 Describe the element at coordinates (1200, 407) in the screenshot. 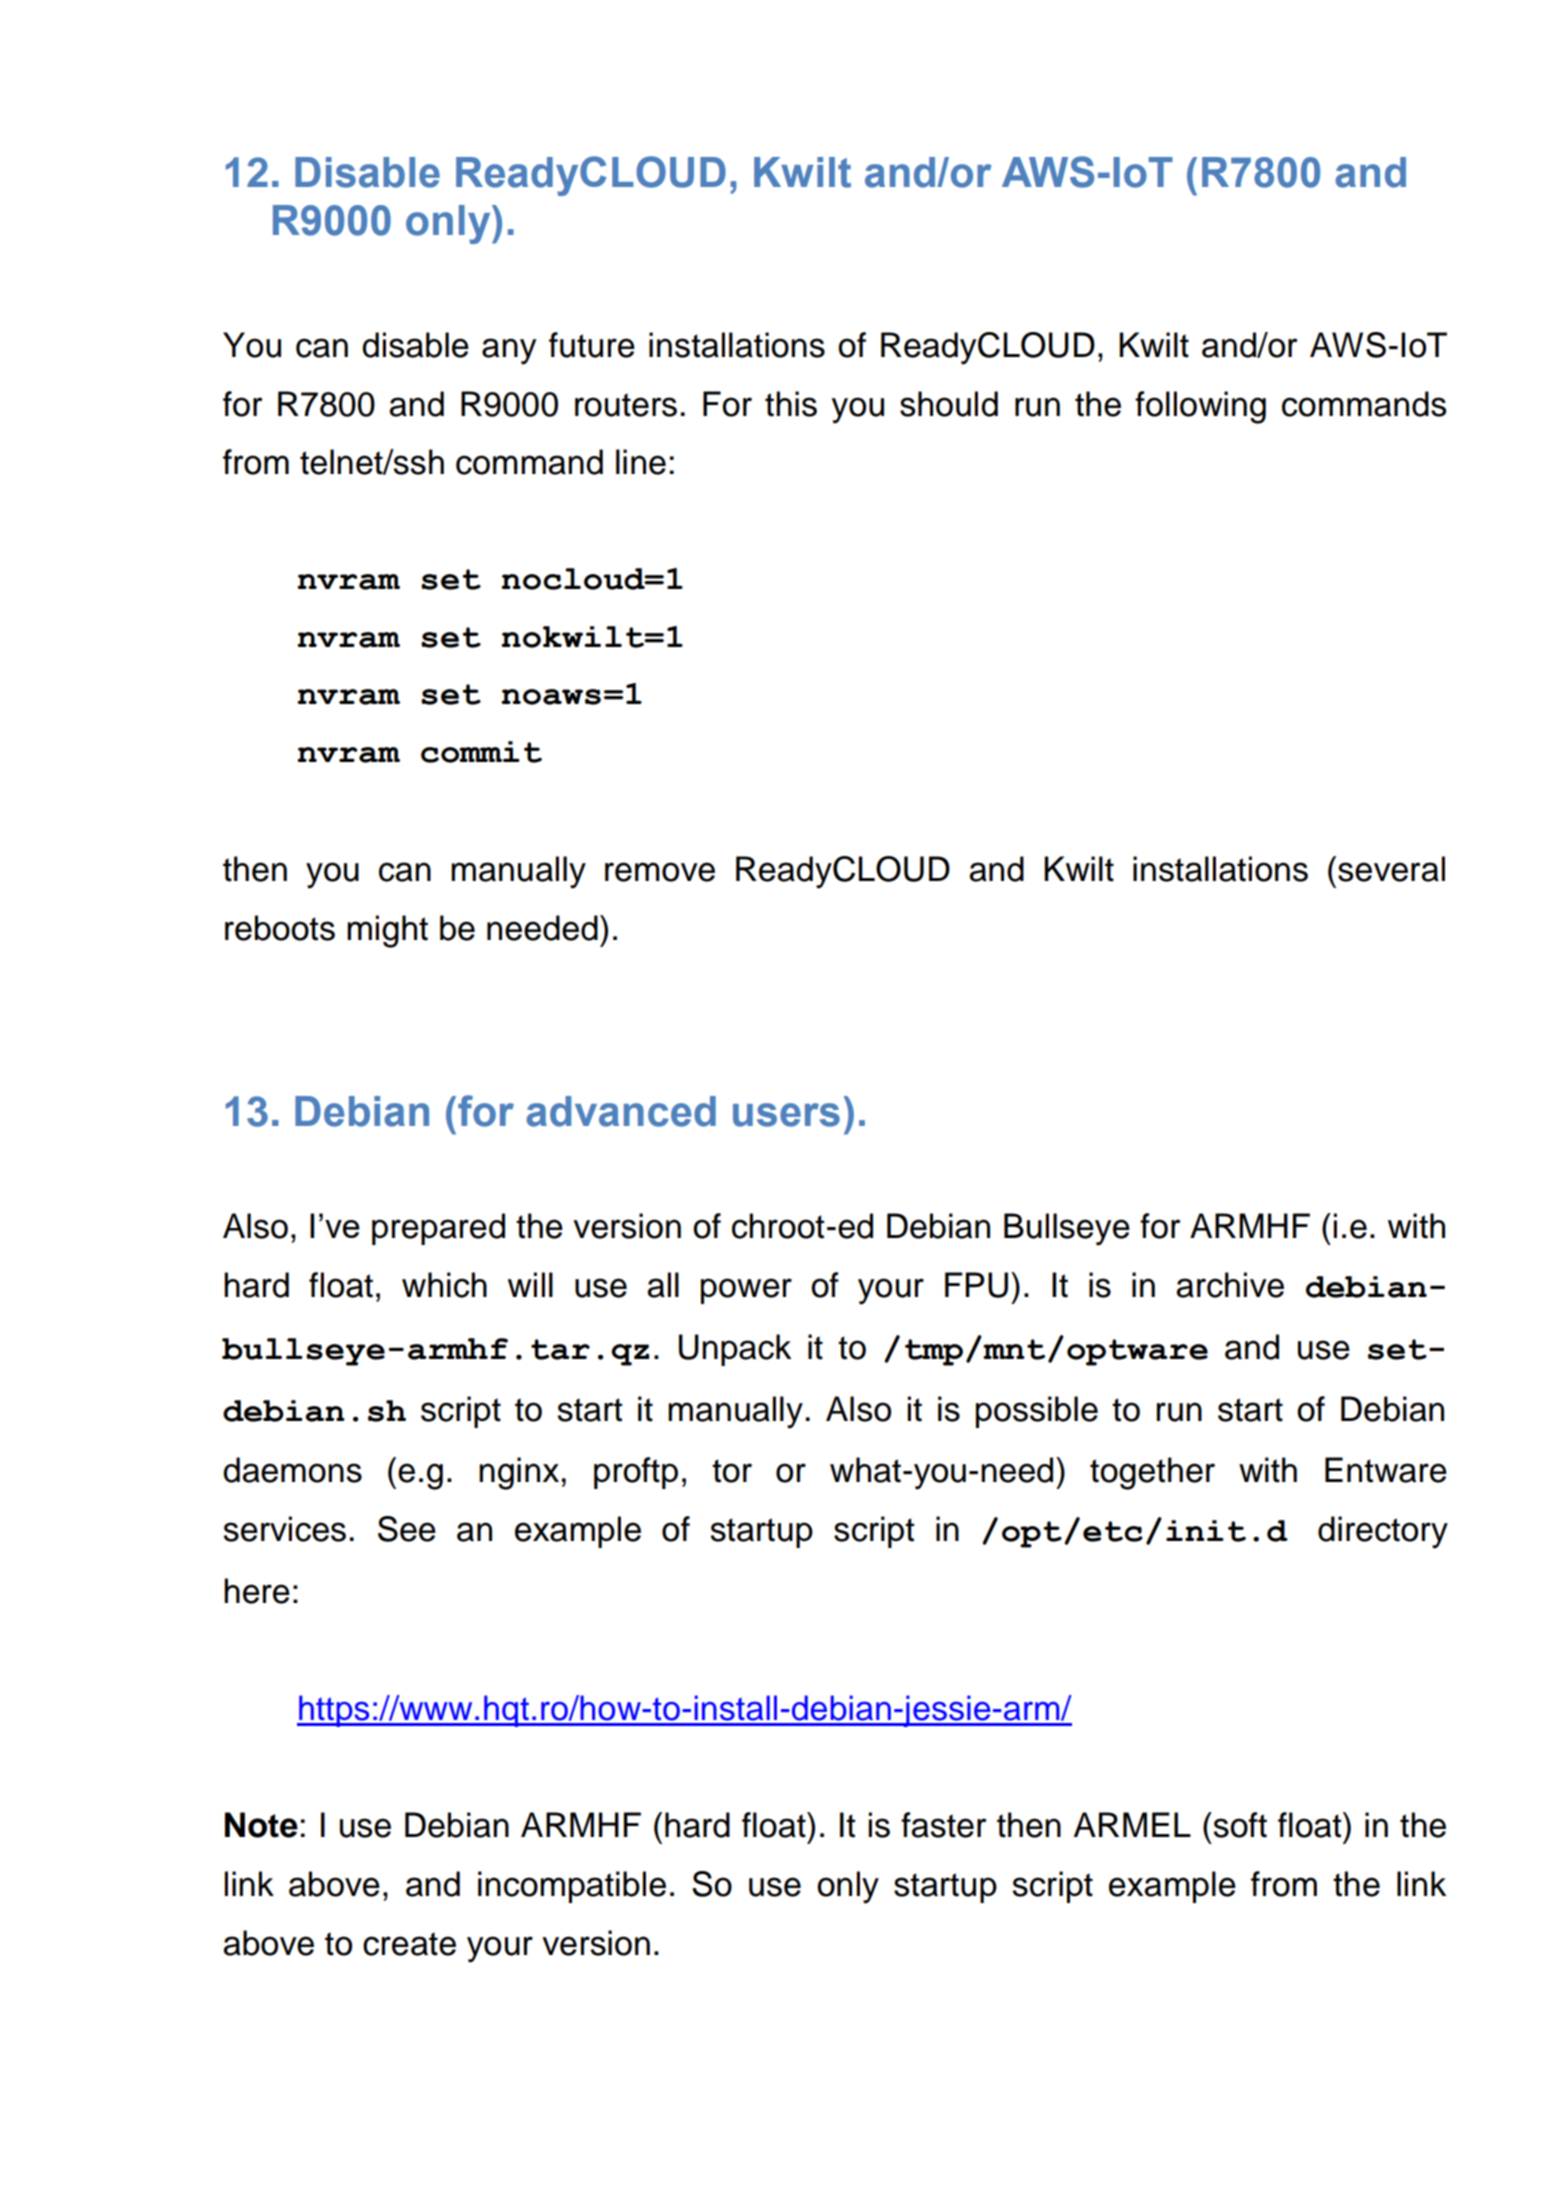

I see `following` at that location.
